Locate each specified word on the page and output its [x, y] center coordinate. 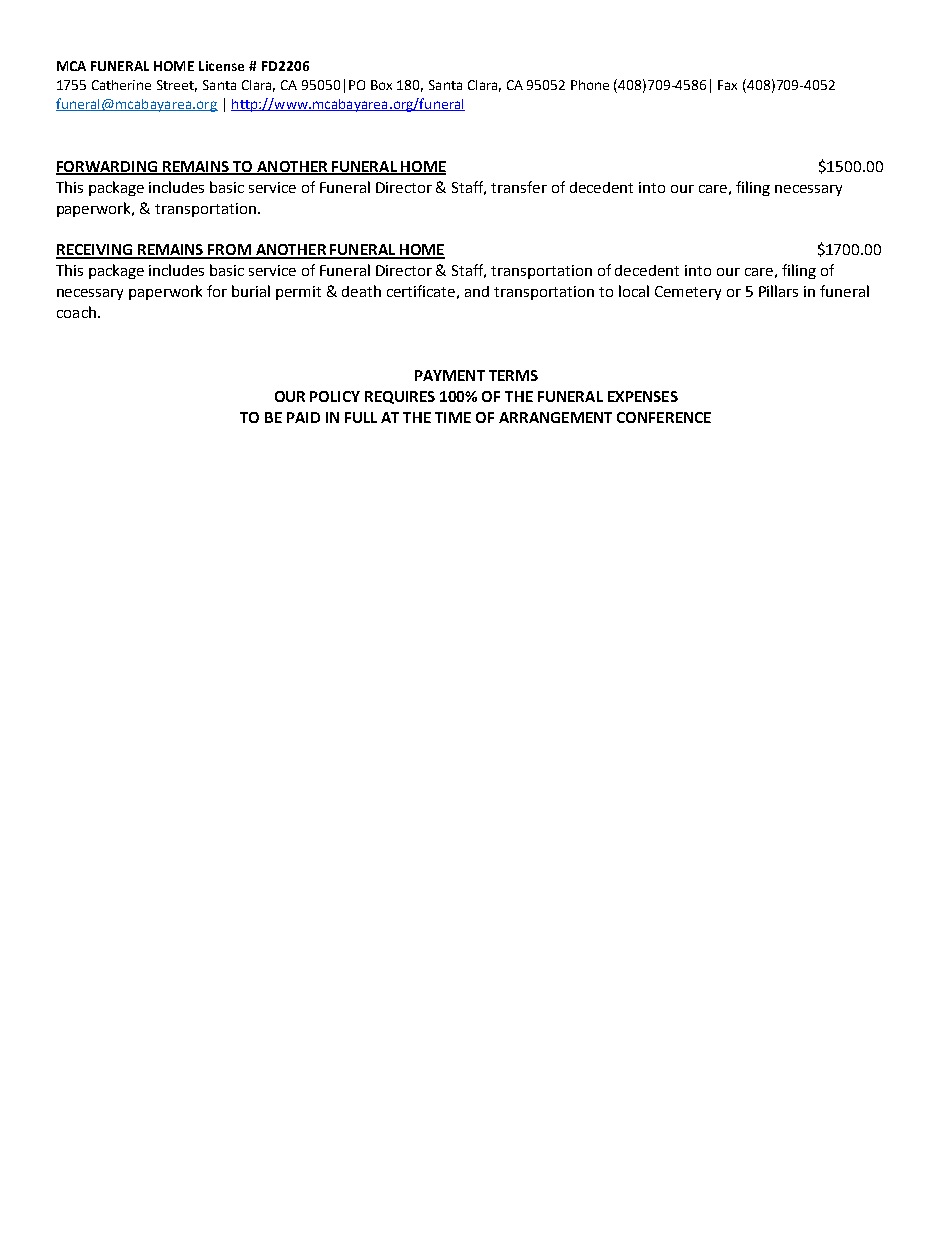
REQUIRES [400, 397]
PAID [303, 417]
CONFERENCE [664, 417]
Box [381, 85]
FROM [230, 251]
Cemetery [688, 293]
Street [177, 86]
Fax [727, 85]
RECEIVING [95, 251]
